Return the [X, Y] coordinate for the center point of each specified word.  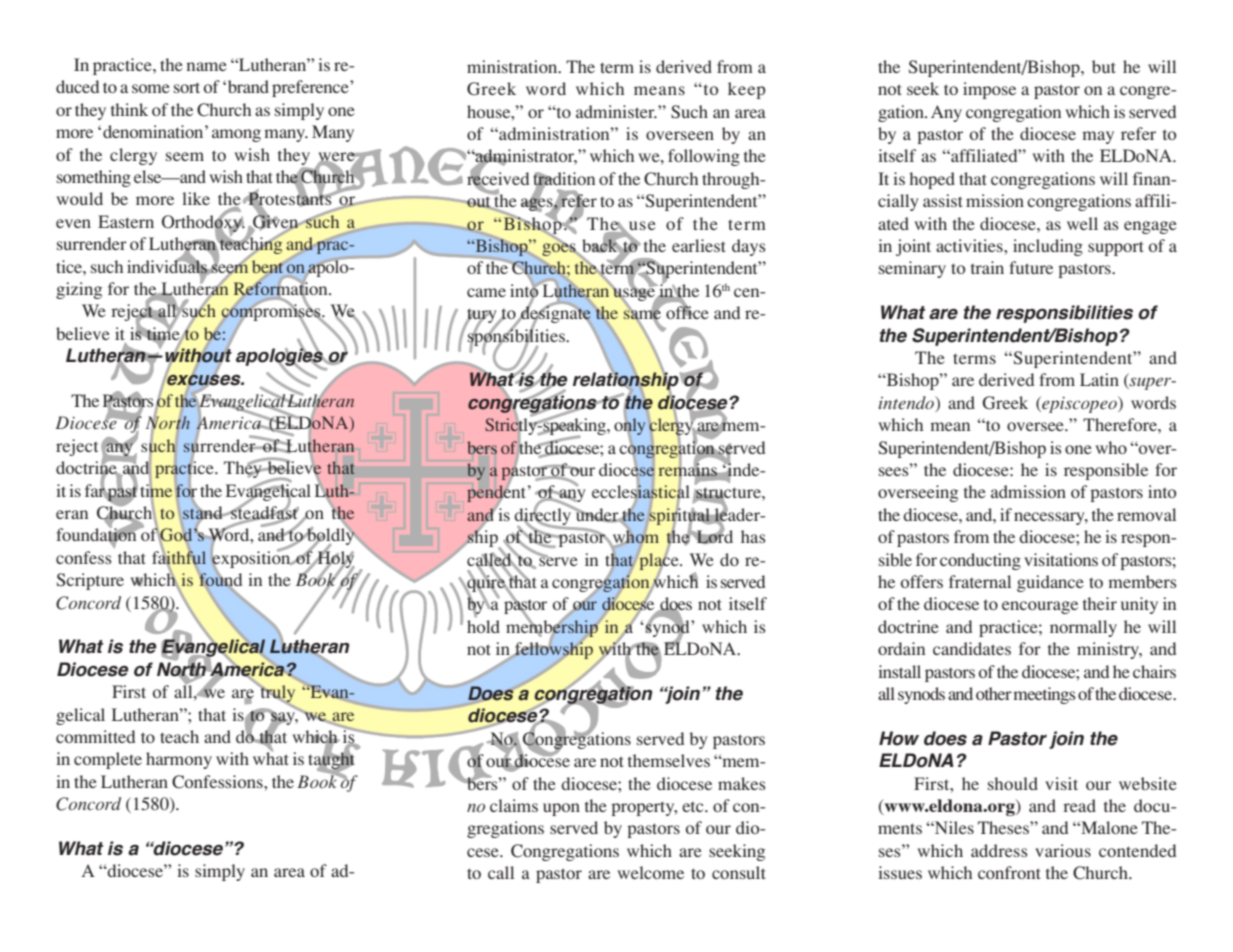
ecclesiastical [641, 492]
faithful [179, 557]
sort [187, 87]
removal [1146, 514]
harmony [179, 760]
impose [989, 90]
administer [616, 111]
